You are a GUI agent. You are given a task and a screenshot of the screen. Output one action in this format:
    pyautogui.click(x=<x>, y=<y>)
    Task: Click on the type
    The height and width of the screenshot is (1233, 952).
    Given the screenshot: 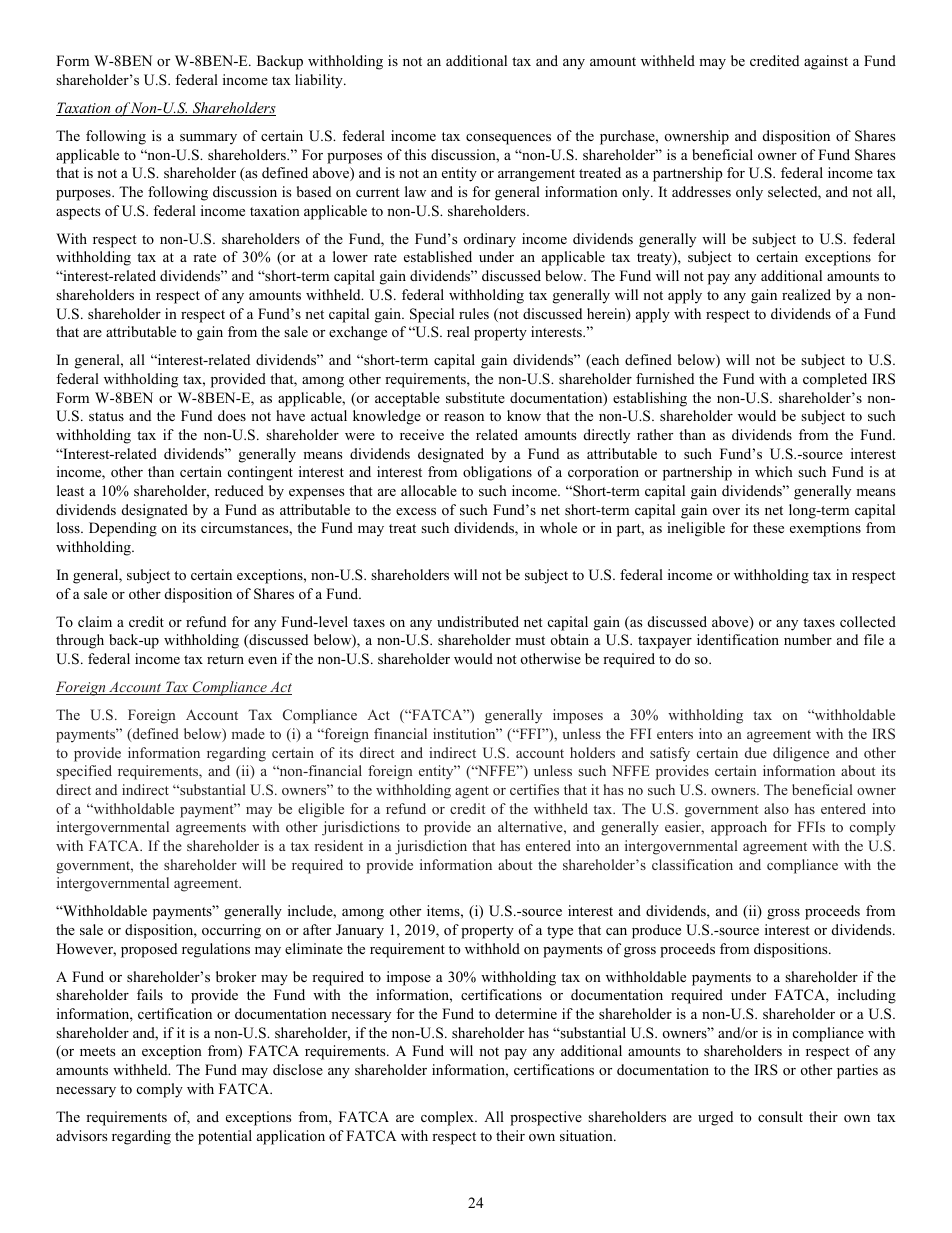 What is the action you would take?
    pyautogui.click(x=560, y=932)
